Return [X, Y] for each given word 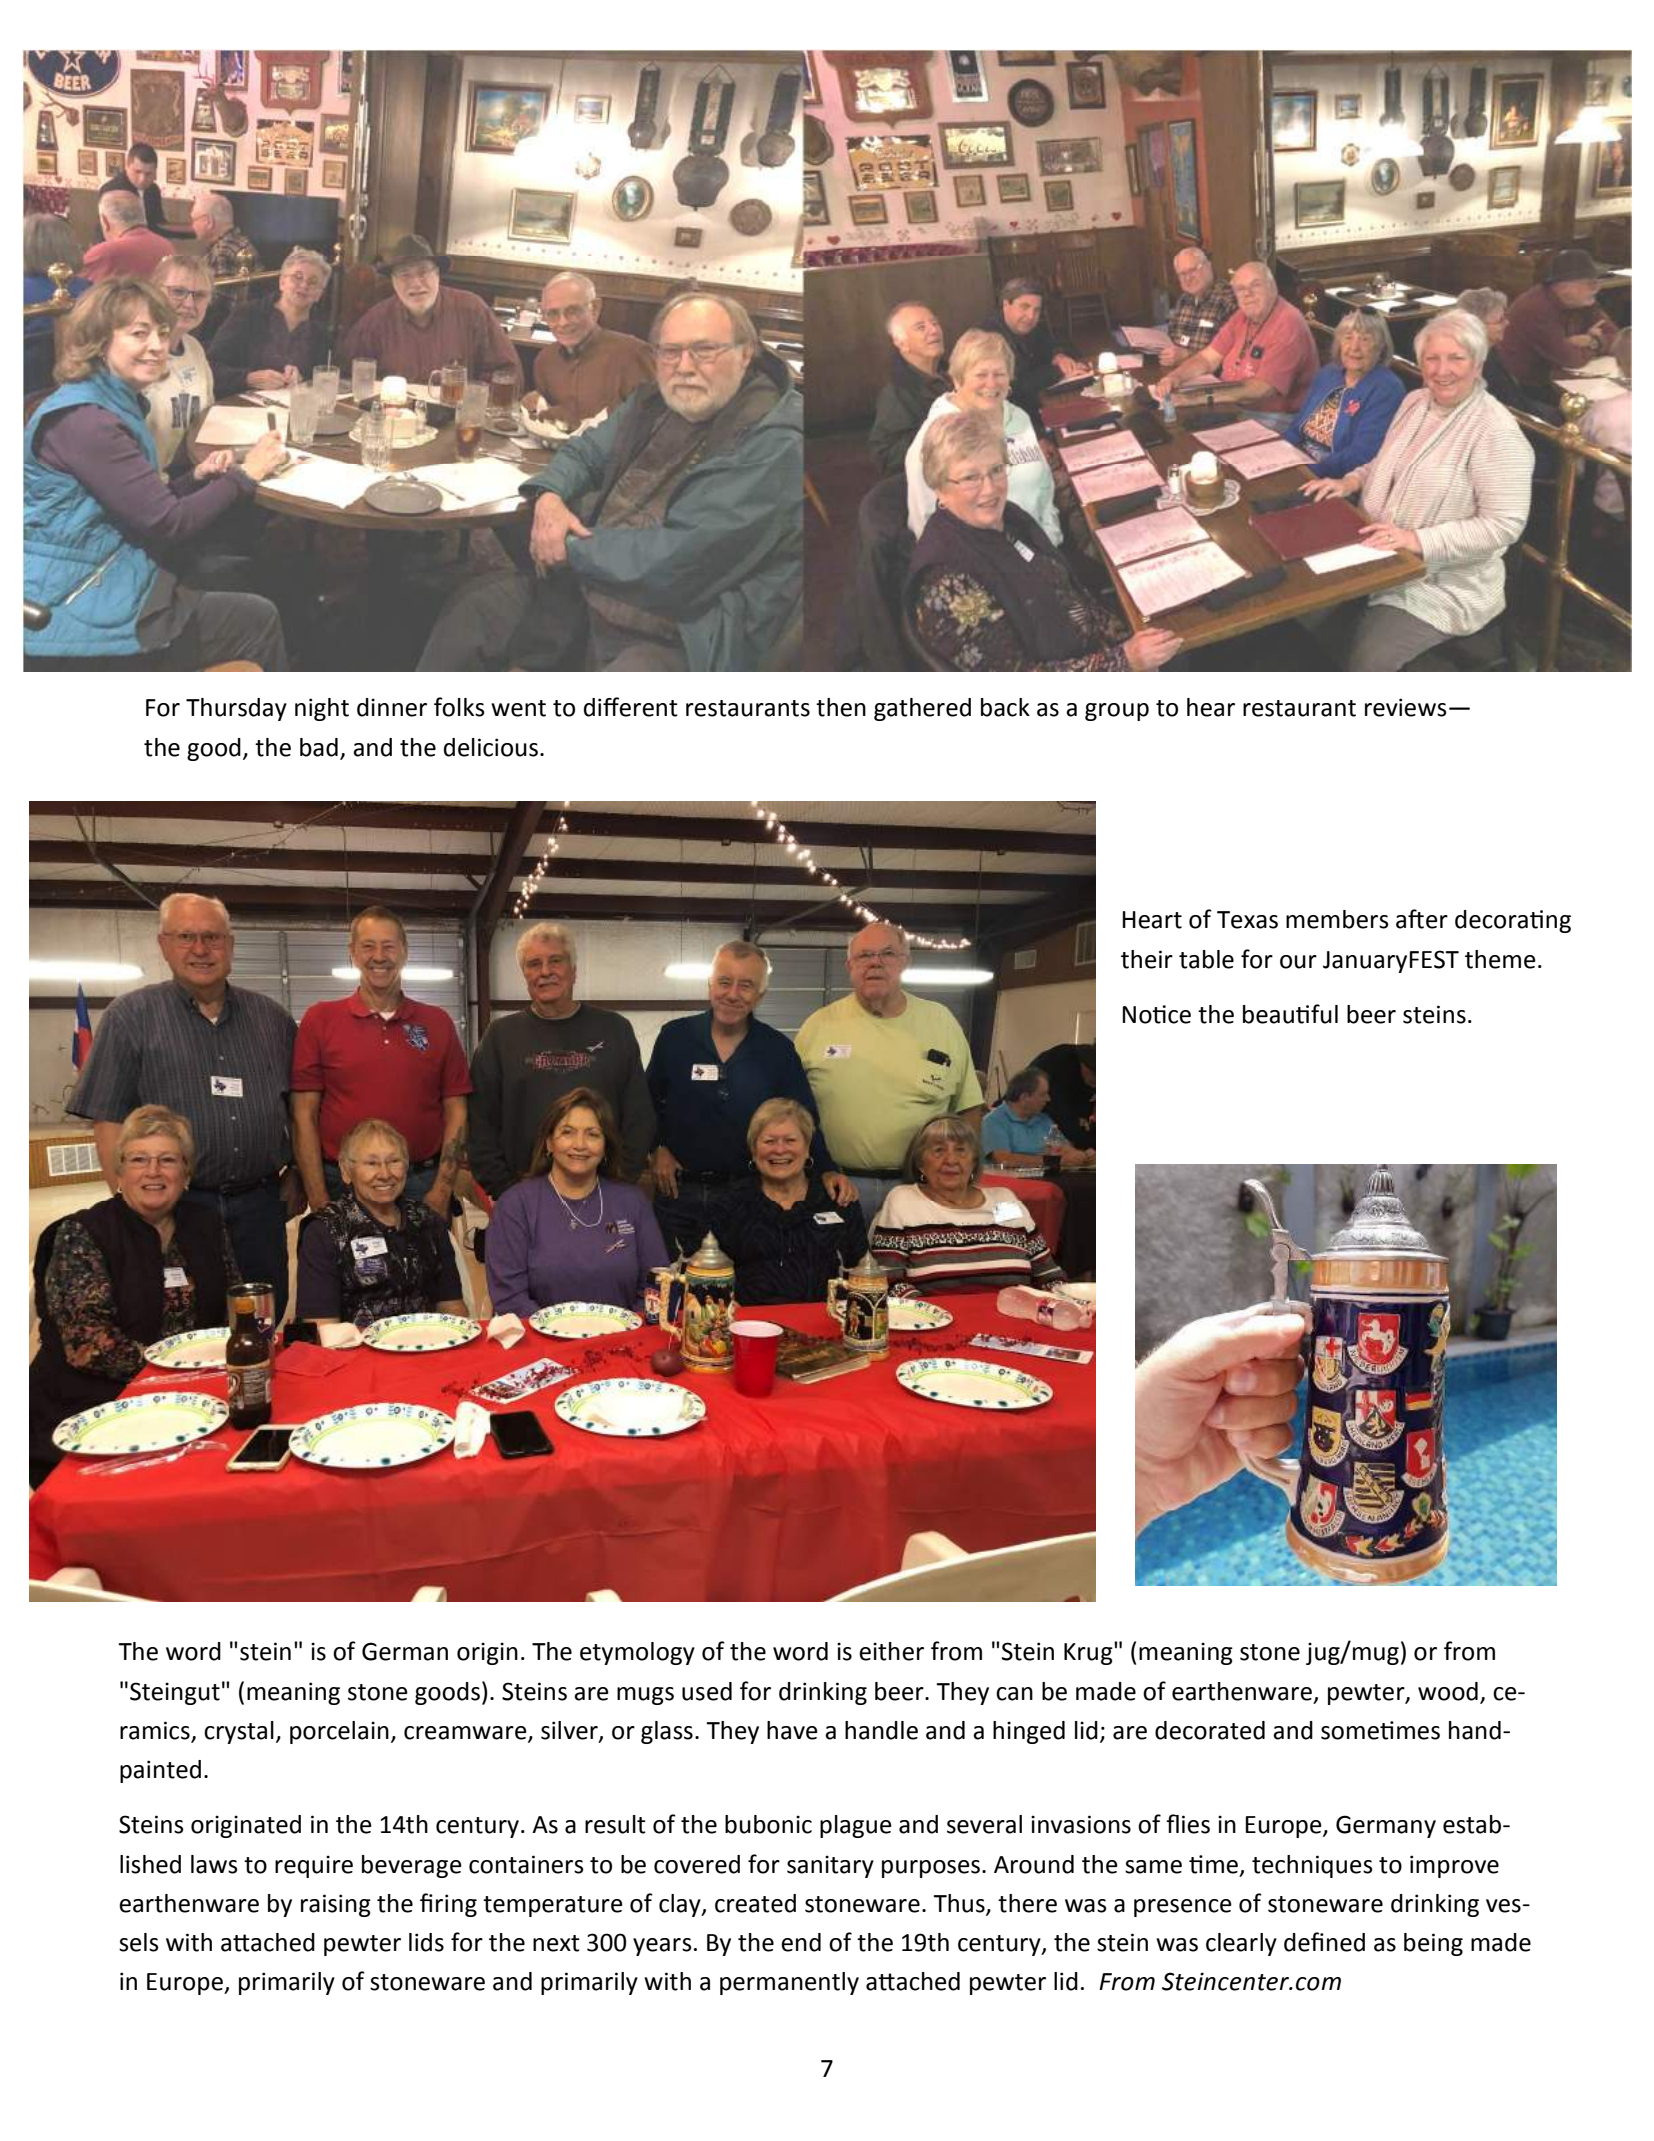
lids [426, 1942]
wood [1448, 1691]
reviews [1406, 707]
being [1433, 1944]
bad [319, 747]
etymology [637, 1653]
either [891, 1651]
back [1005, 707]
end [801, 1942]
